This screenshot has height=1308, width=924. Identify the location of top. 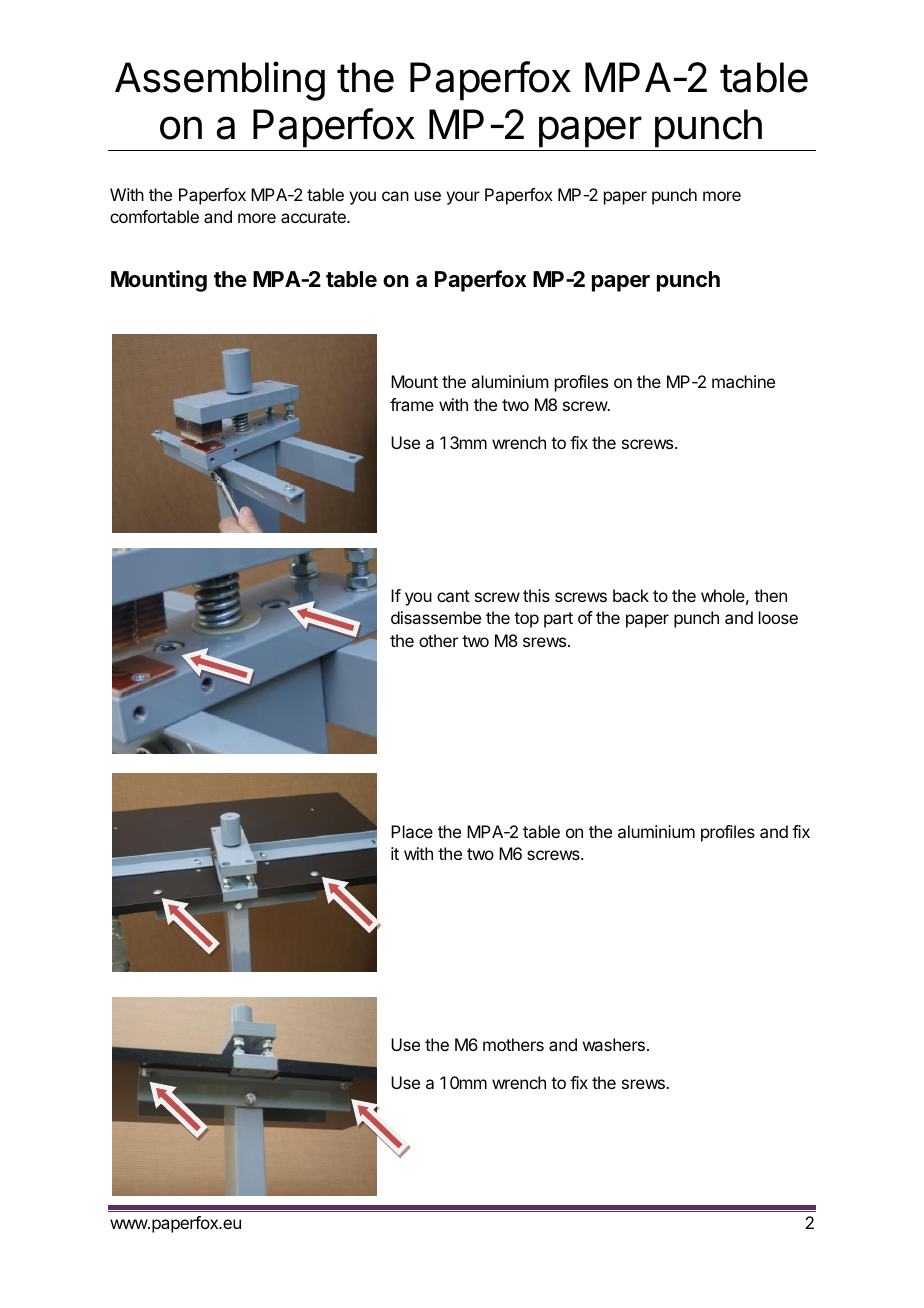
(526, 620).
